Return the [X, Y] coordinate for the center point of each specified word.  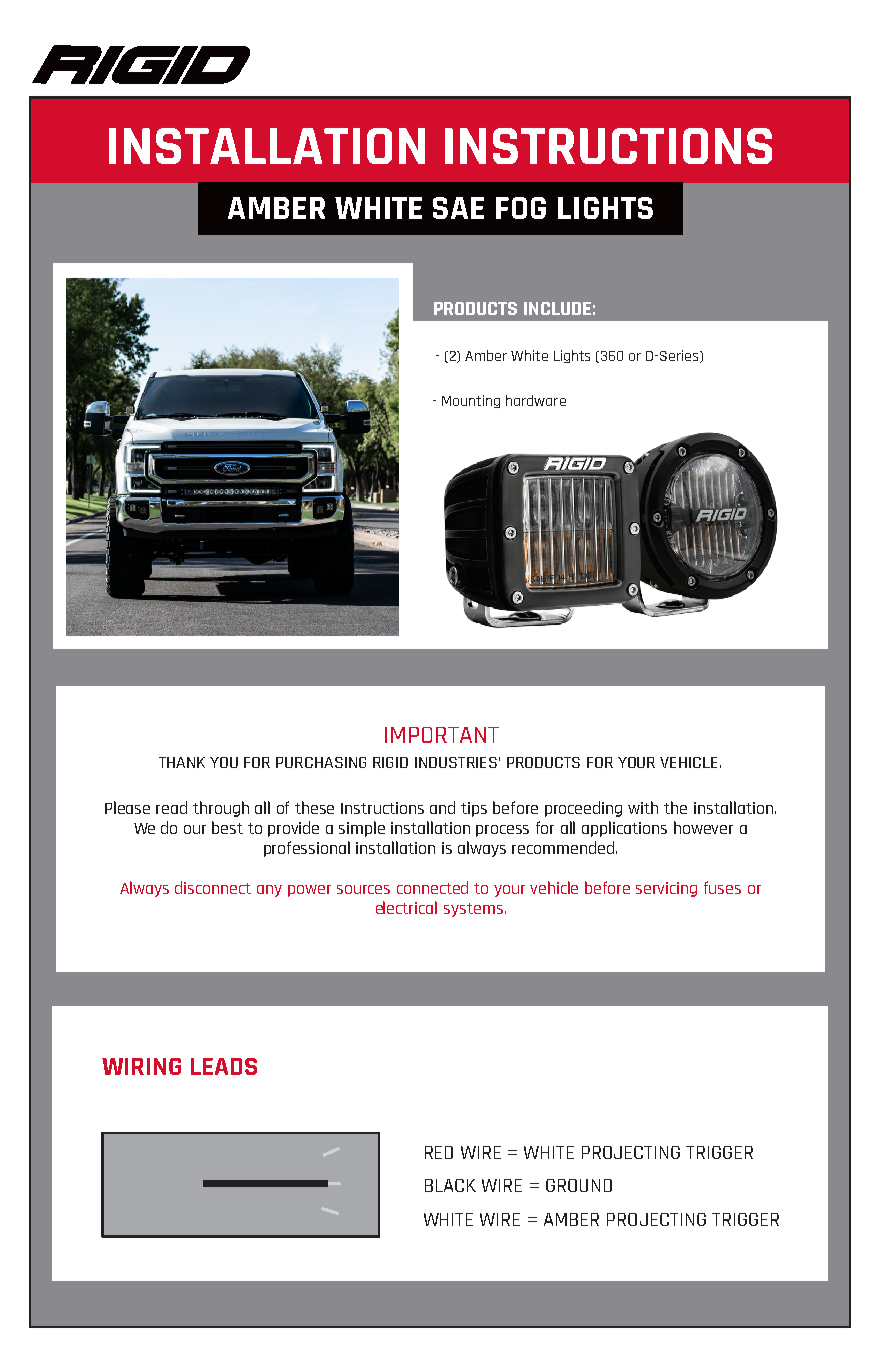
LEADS [224, 1066]
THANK [182, 762]
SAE [458, 208]
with [643, 807]
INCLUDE [557, 308]
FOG [521, 208]
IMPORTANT [442, 735]
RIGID [390, 762]
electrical [406, 907]
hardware [536, 400]
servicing [666, 889]
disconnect [213, 887]
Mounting [471, 401]
